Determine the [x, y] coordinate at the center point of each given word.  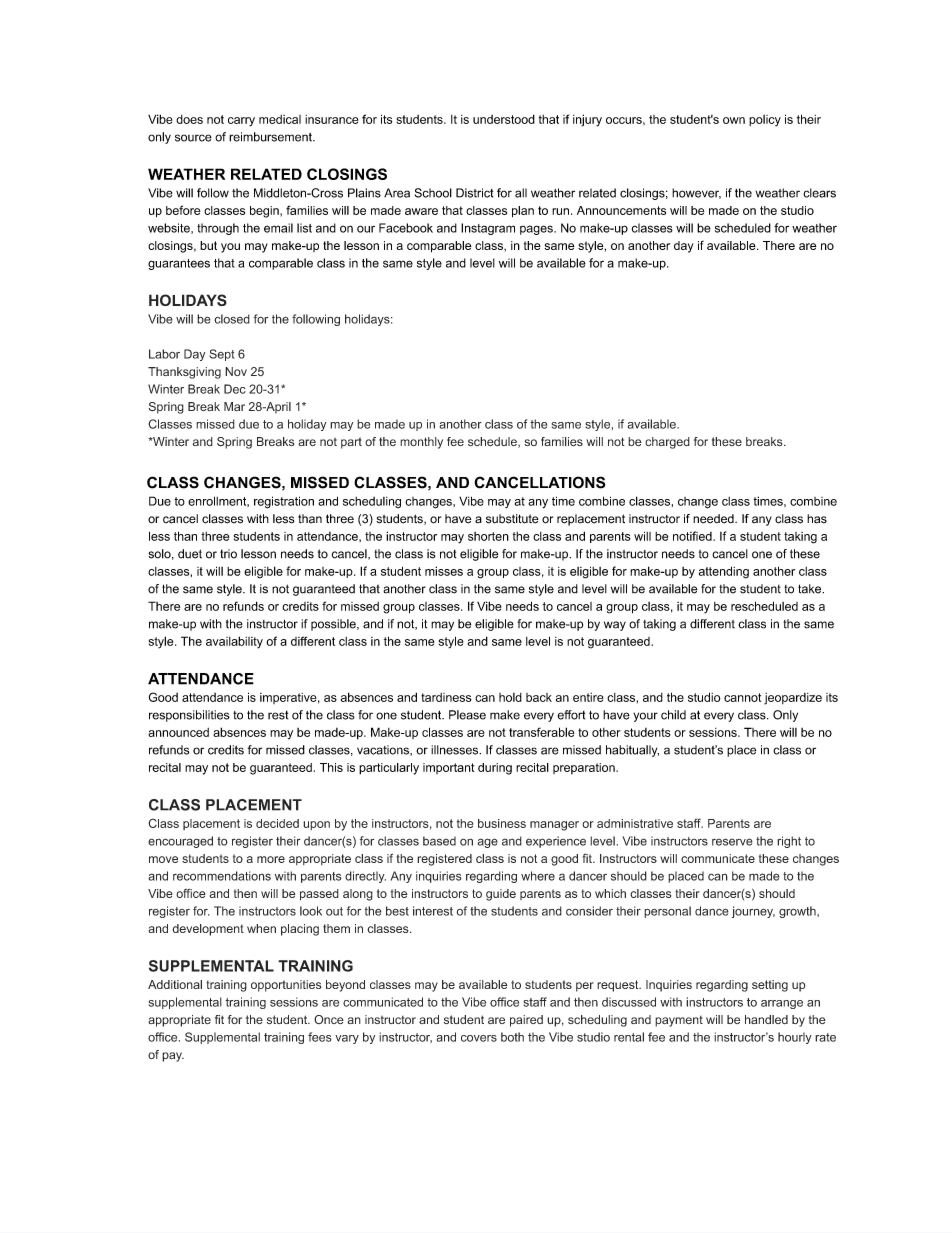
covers [479, 1038]
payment [679, 1021]
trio [228, 554]
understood [504, 119]
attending [724, 572]
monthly [421, 443]
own [734, 120]
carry [241, 122]
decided [277, 823]
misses [444, 571]
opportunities [286, 986]
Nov [236, 371]
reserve [732, 842]
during [495, 769]
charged [667, 443]
